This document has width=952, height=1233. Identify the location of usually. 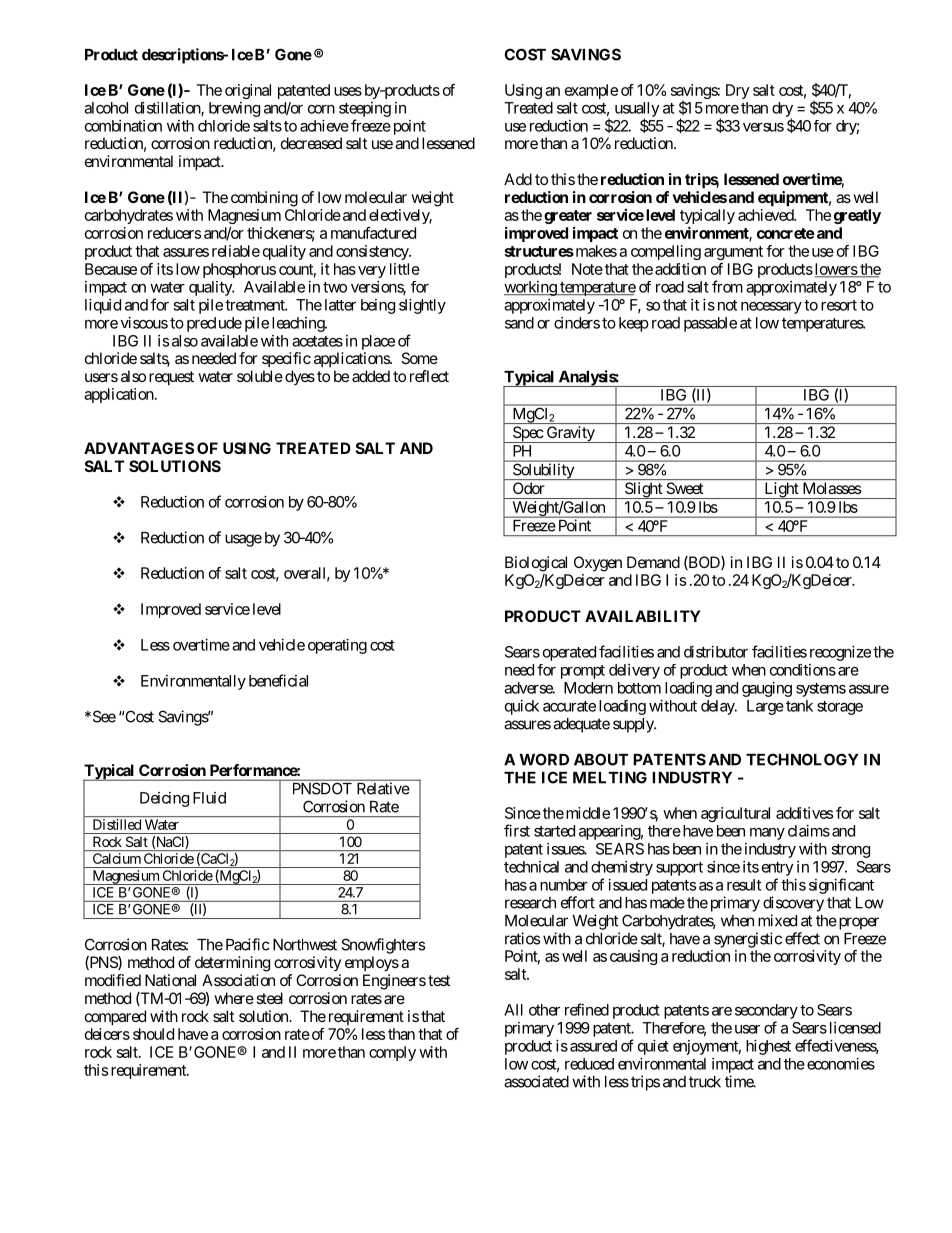
(637, 110).
